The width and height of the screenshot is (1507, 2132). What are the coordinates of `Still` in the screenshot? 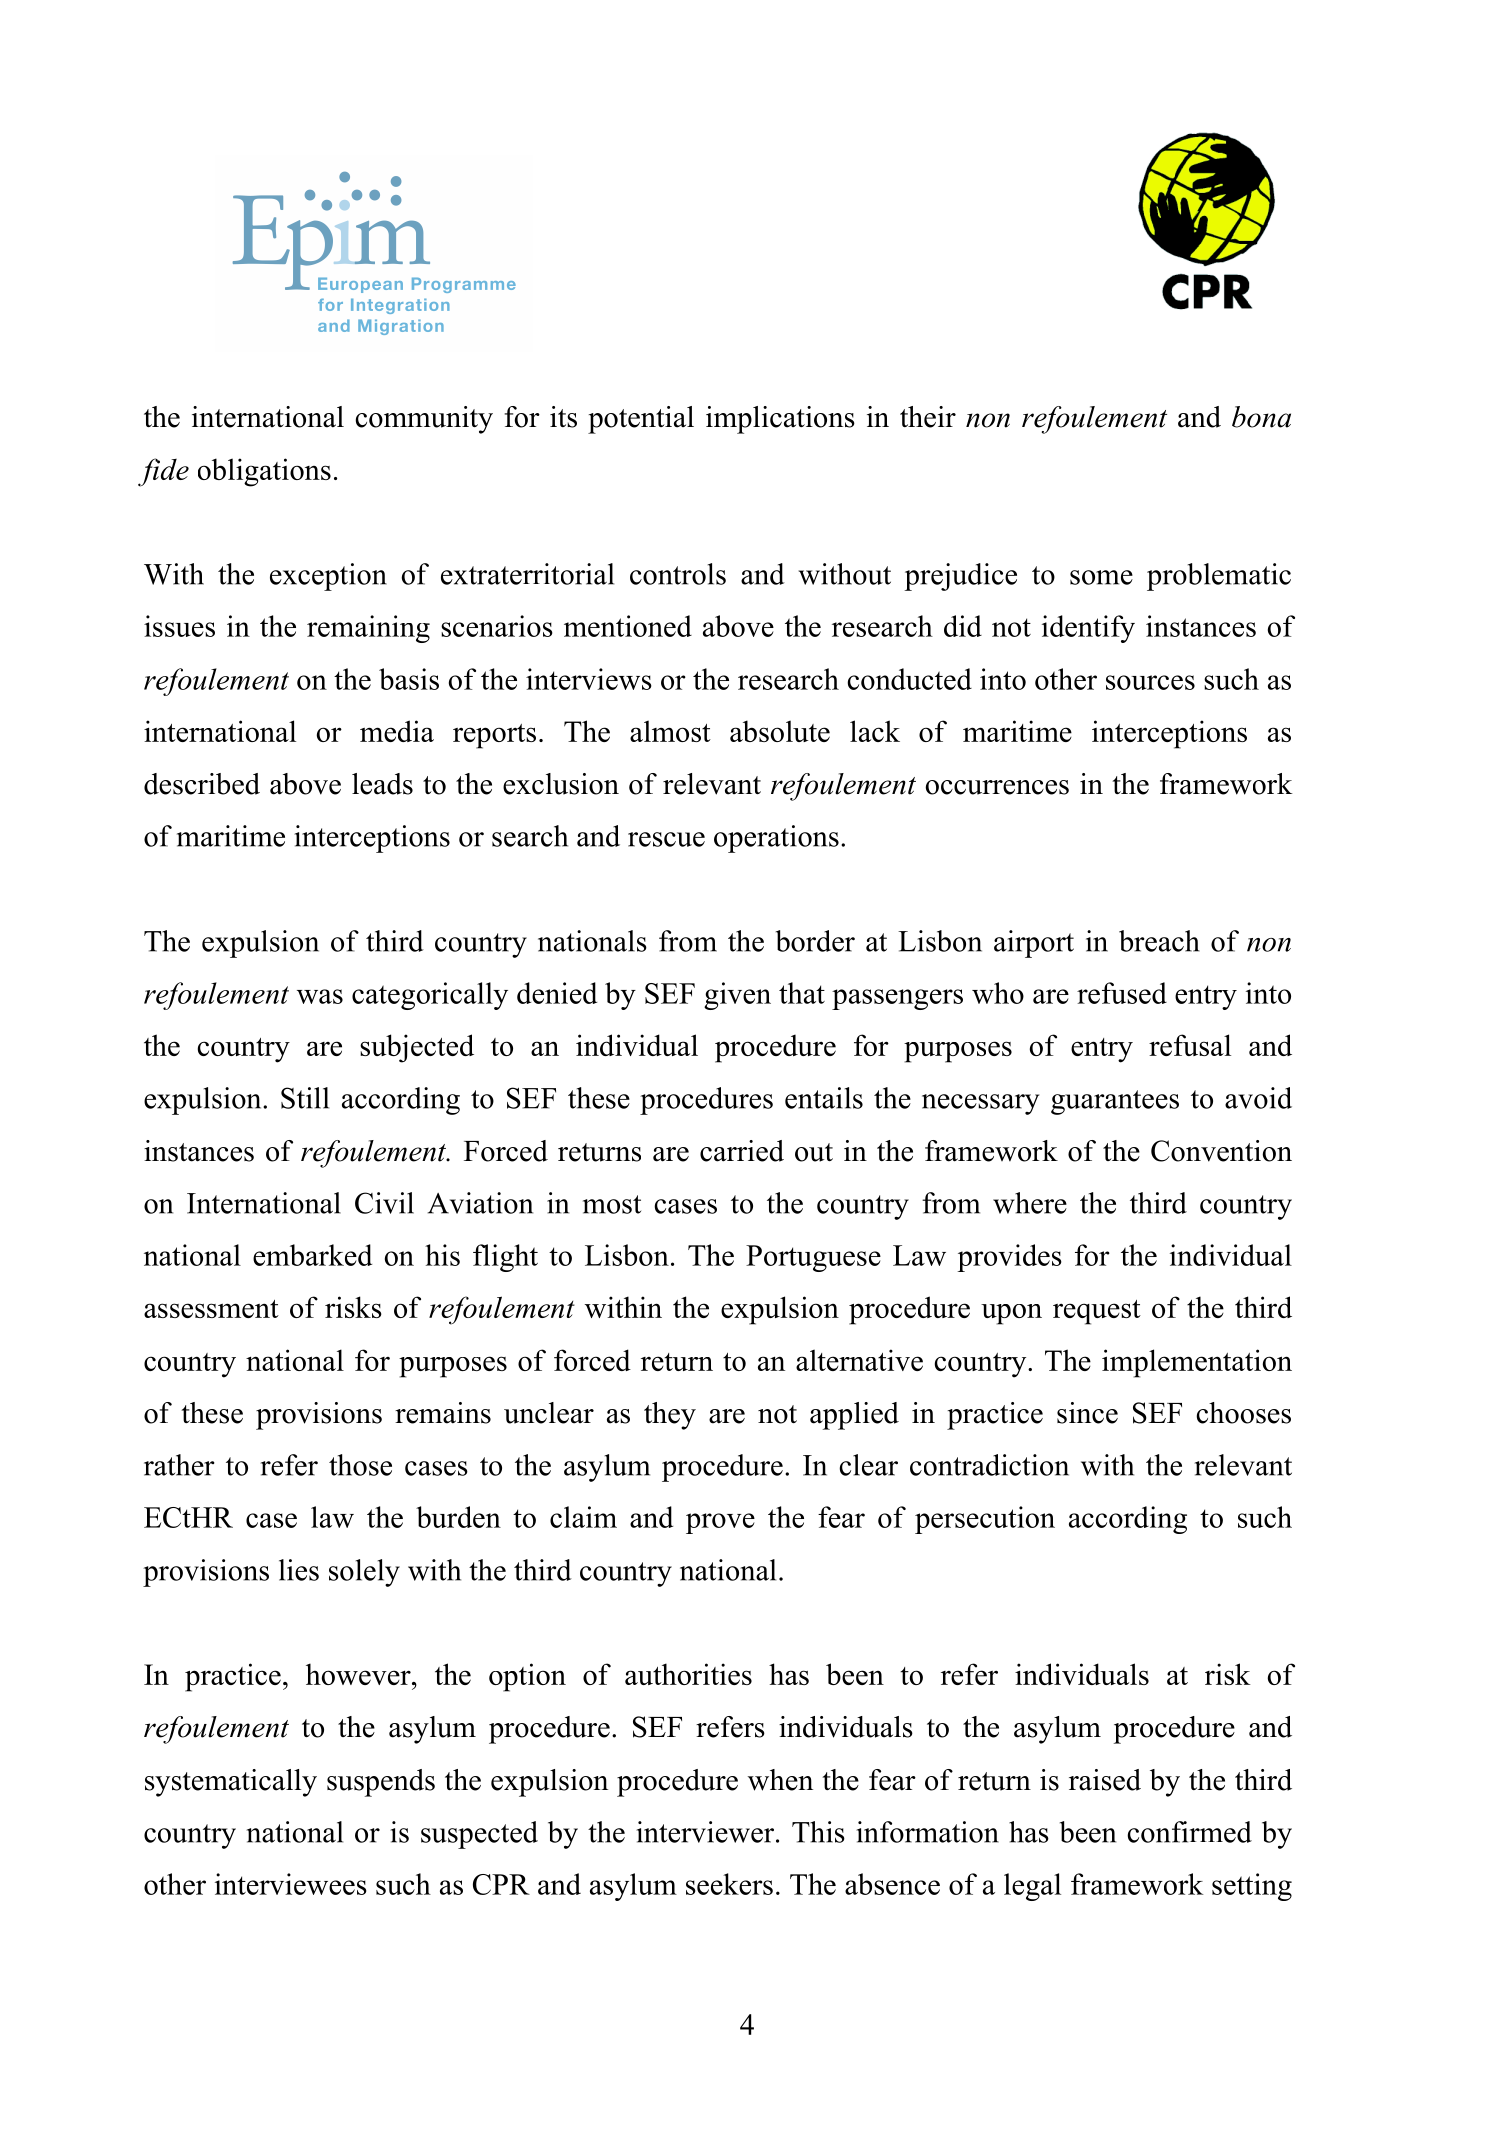 It's located at (305, 1098).
